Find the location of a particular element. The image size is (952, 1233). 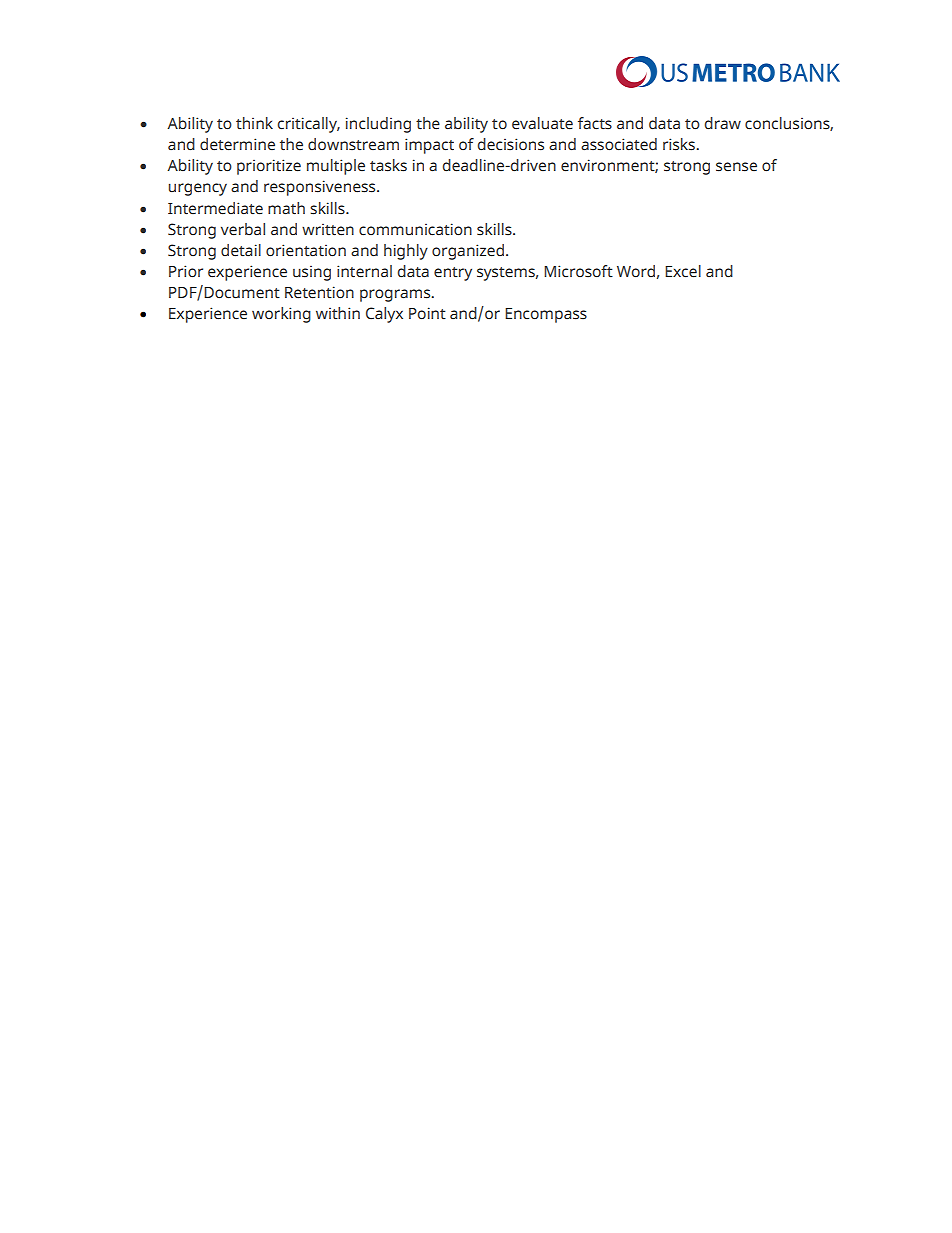

think is located at coordinates (254, 123).
